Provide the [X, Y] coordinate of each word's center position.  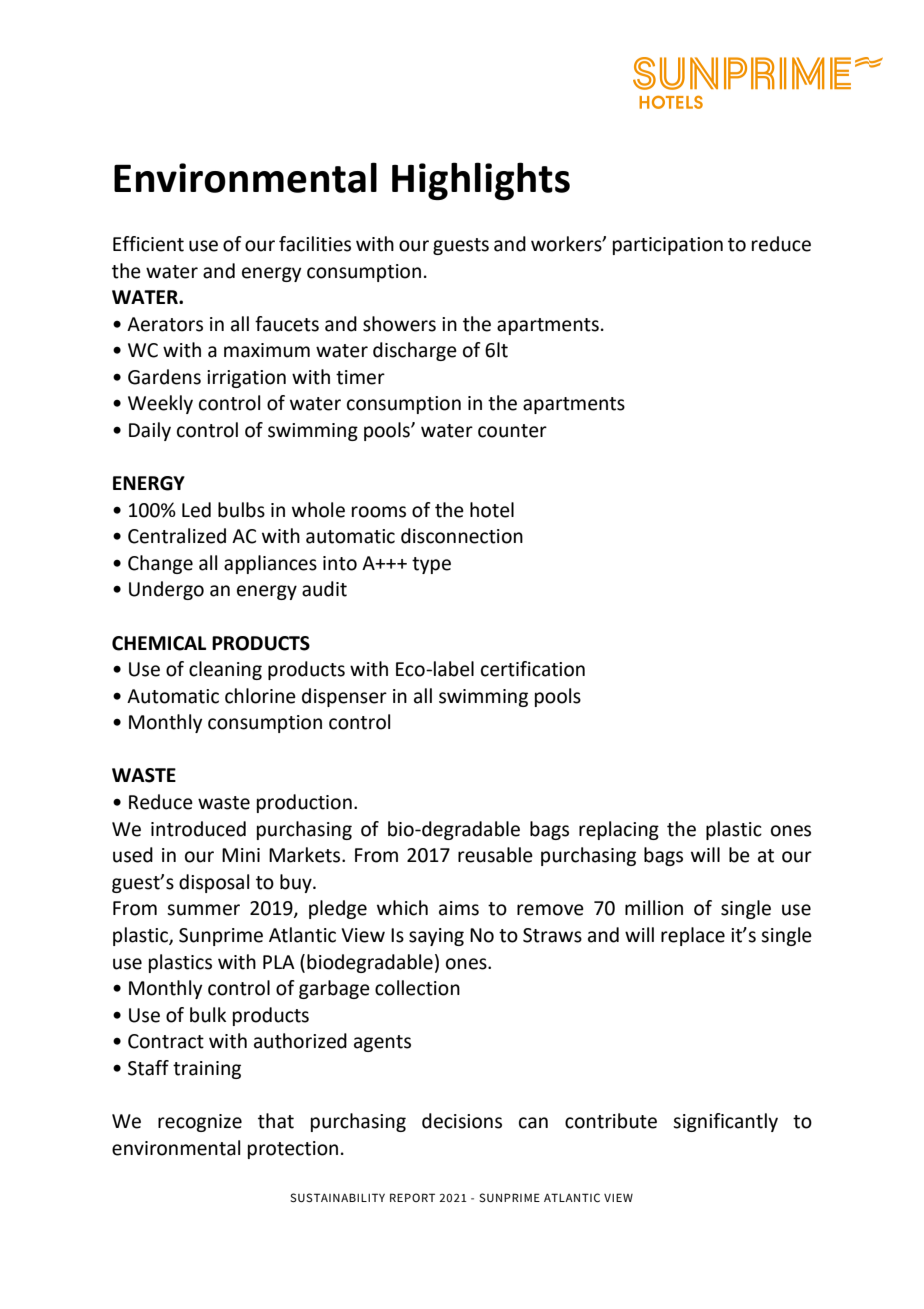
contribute [611, 1121]
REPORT [412, 1197]
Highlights [481, 181]
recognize [200, 1123]
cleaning [225, 670]
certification [533, 669]
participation [668, 246]
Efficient [148, 244]
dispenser [344, 697]
